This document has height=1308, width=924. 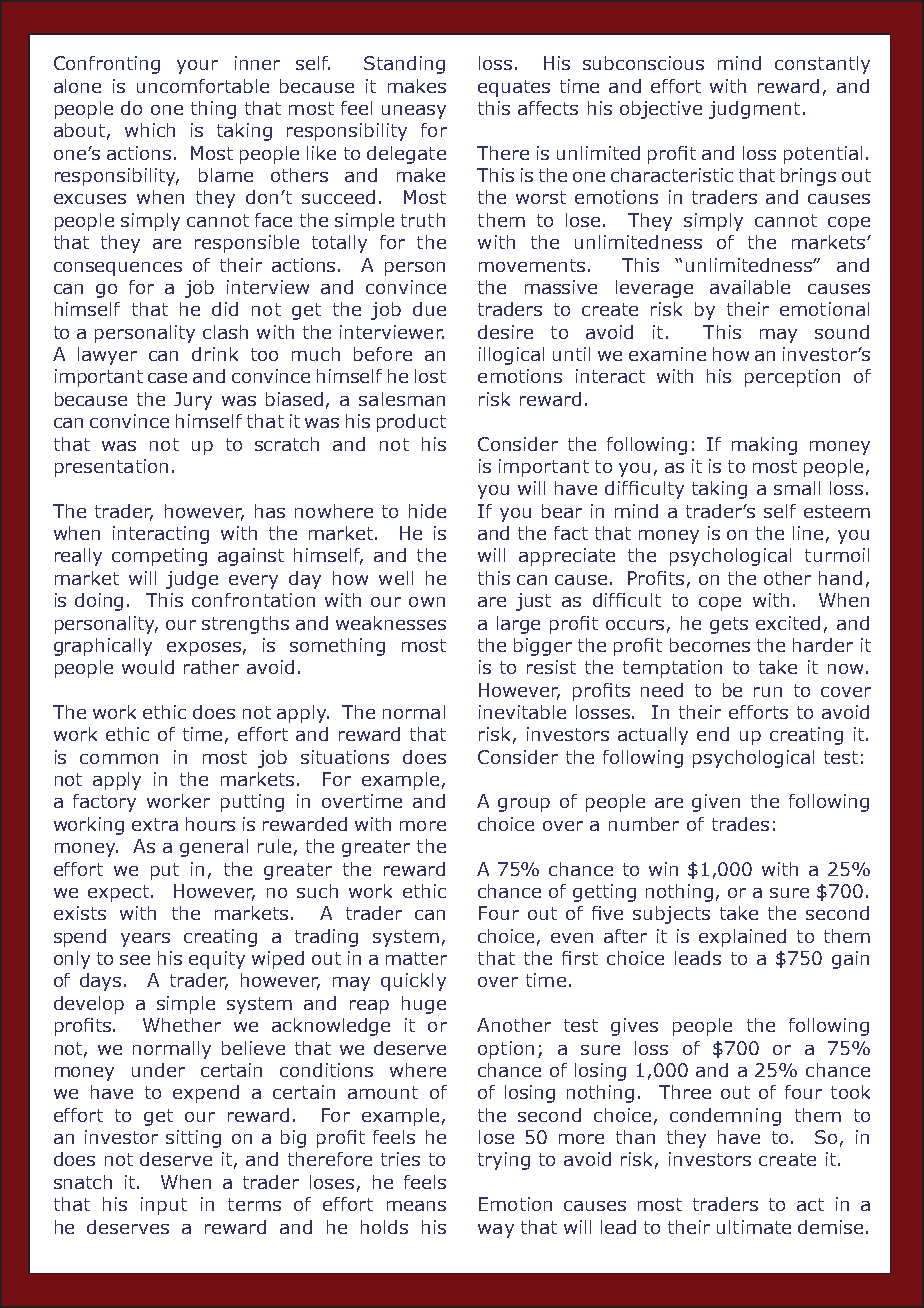 What do you see at coordinates (164, 1206) in the document?
I see `input` at bounding box center [164, 1206].
